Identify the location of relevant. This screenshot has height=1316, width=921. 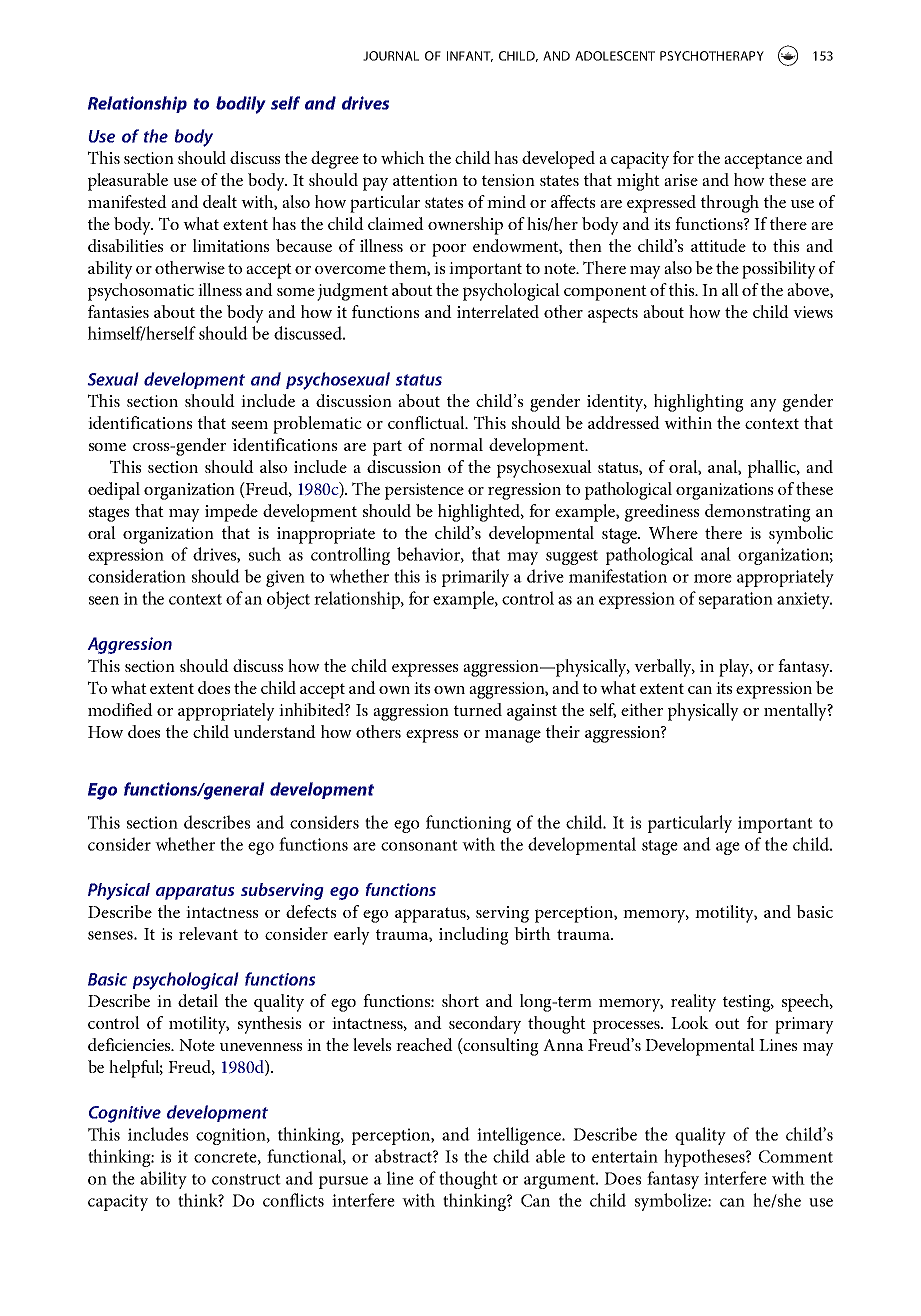
(208, 933).
